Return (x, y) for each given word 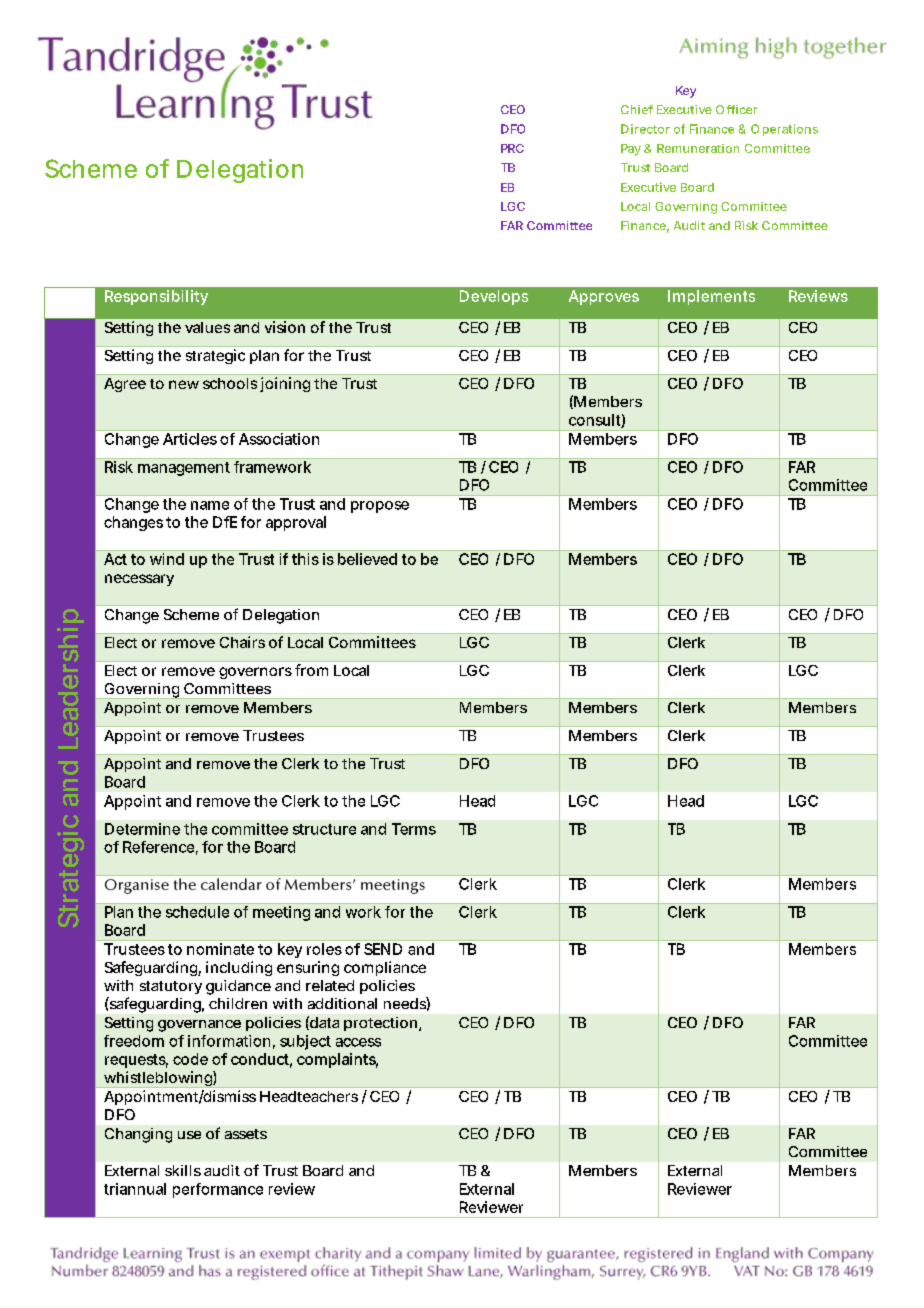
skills (183, 1170)
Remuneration (698, 148)
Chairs (242, 642)
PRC (512, 148)
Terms (414, 829)
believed (367, 559)
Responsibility (156, 297)
